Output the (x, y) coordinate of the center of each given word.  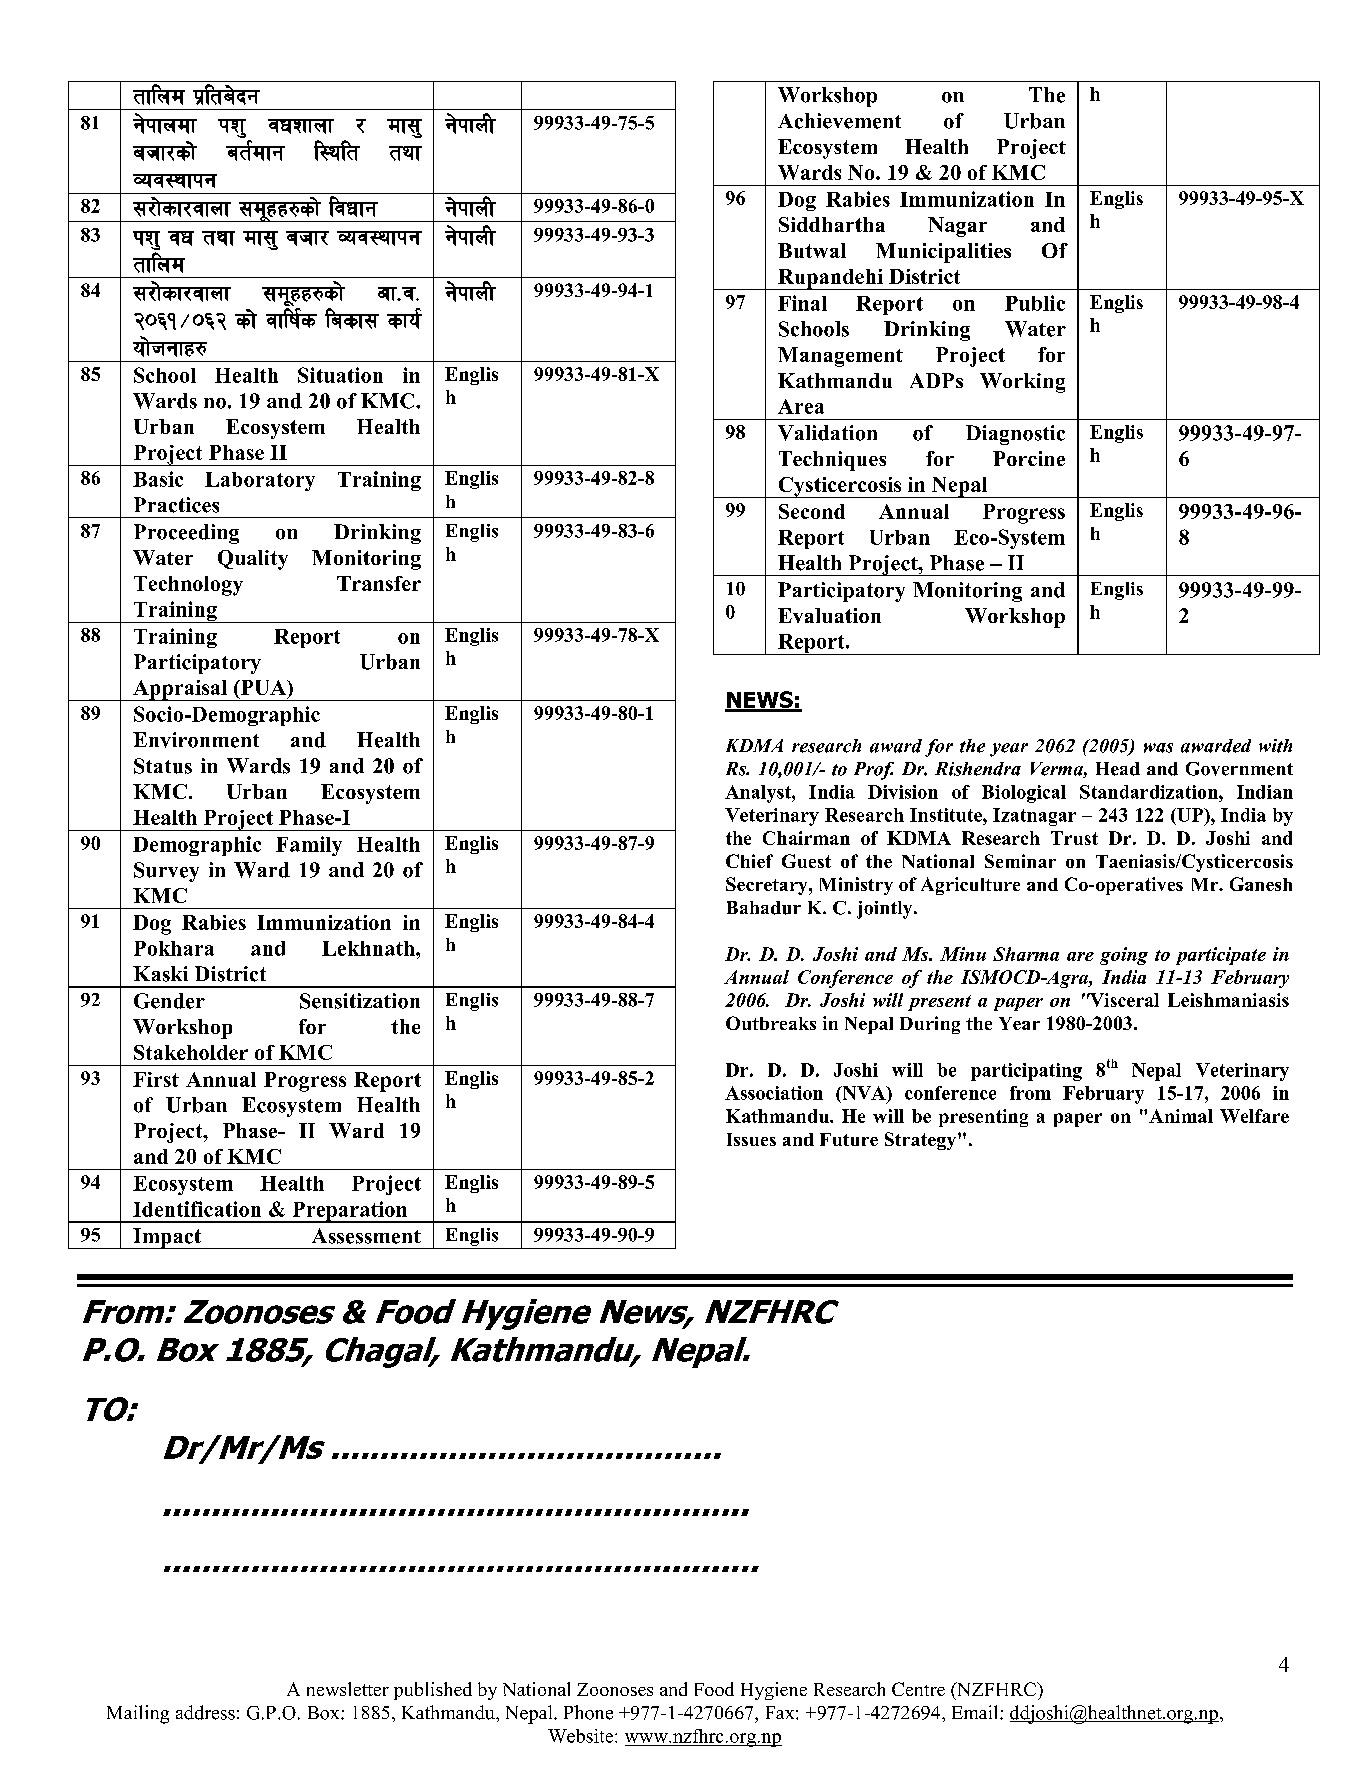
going (1124, 956)
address (205, 1712)
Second (812, 511)
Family (309, 846)
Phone (588, 1712)
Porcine (1029, 458)
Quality (253, 560)
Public (1035, 303)
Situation (340, 375)
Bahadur (764, 908)
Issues (751, 1139)
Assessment (366, 1236)
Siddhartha (832, 224)
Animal (1181, 1116)
